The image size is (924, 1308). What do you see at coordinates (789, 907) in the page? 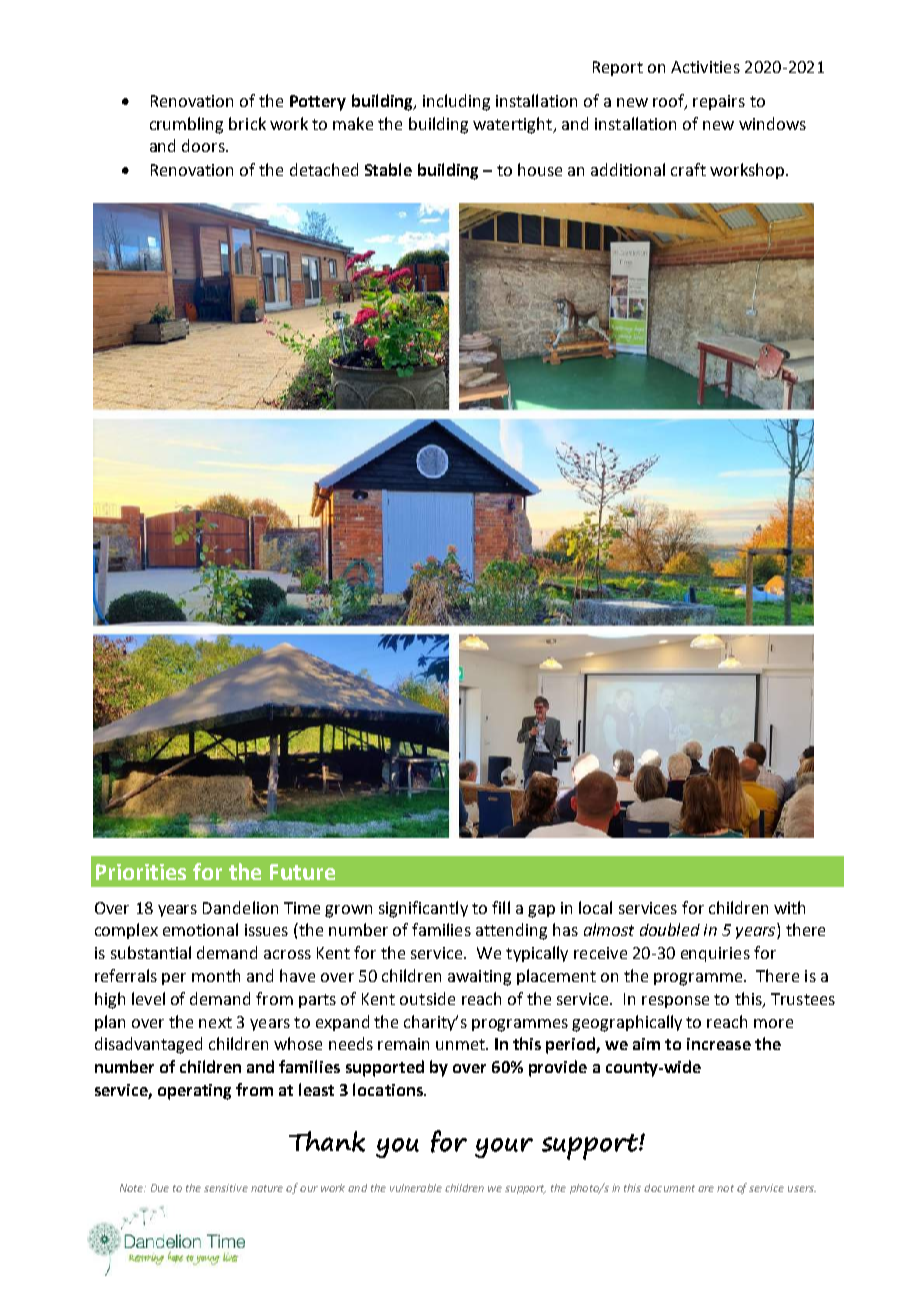
I see `with` at bounding box center [789, 907].
